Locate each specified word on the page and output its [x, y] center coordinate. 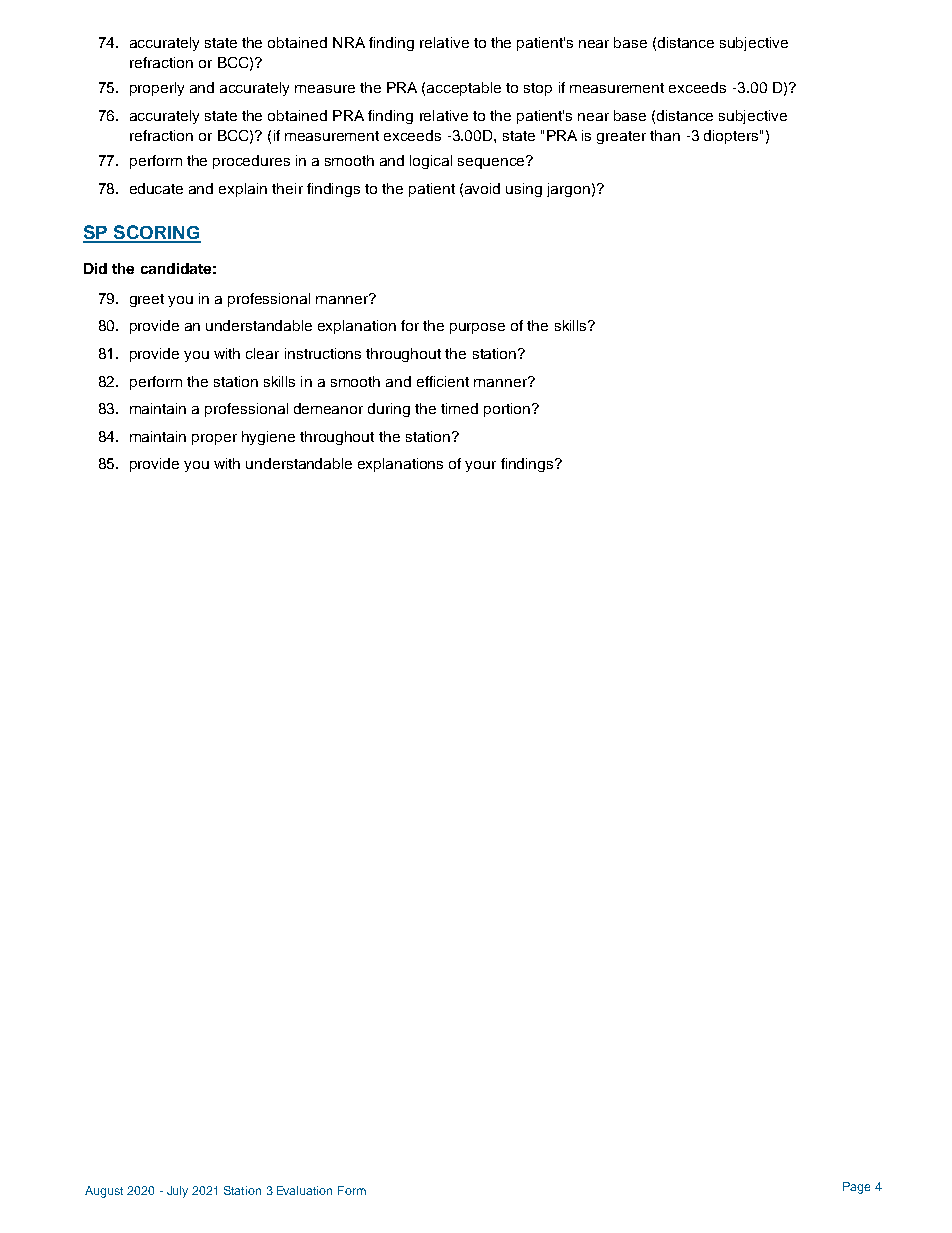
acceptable [464, 89]
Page [856, 1188]
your [480, 466]
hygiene [268, 438]
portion [508, 410]
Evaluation [304, 1190]
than [665, 135]
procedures [251, 162]
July [177, 1192]
